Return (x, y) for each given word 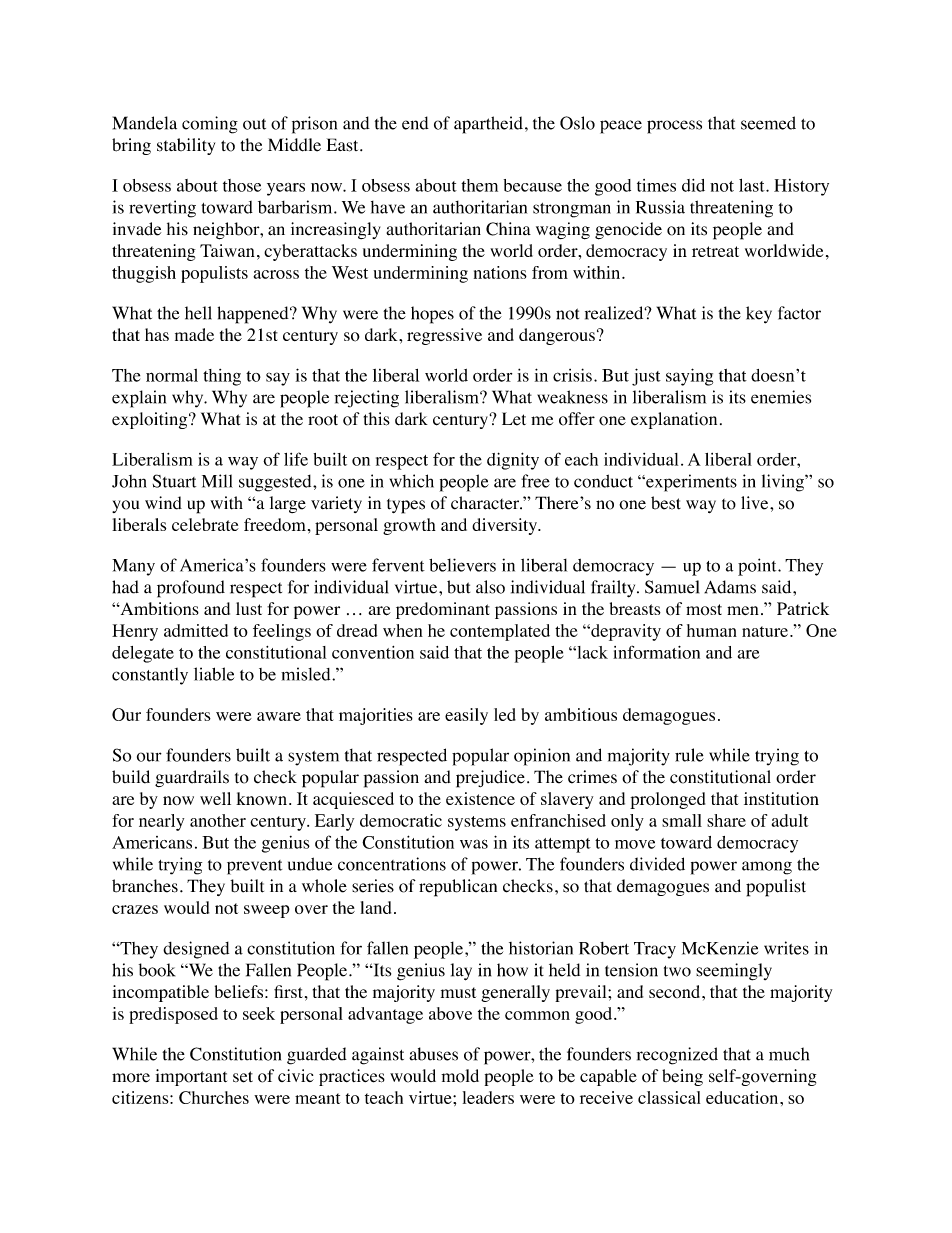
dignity (513, 461)
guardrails (192, 778)
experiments (690, 483)
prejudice (490, 779)
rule (689, 755)
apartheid (488, 125)
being (682, 1077)
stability (186, 146)
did (693, 185)
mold (460, 1076)
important (191, 1077)
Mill (217, 481)
